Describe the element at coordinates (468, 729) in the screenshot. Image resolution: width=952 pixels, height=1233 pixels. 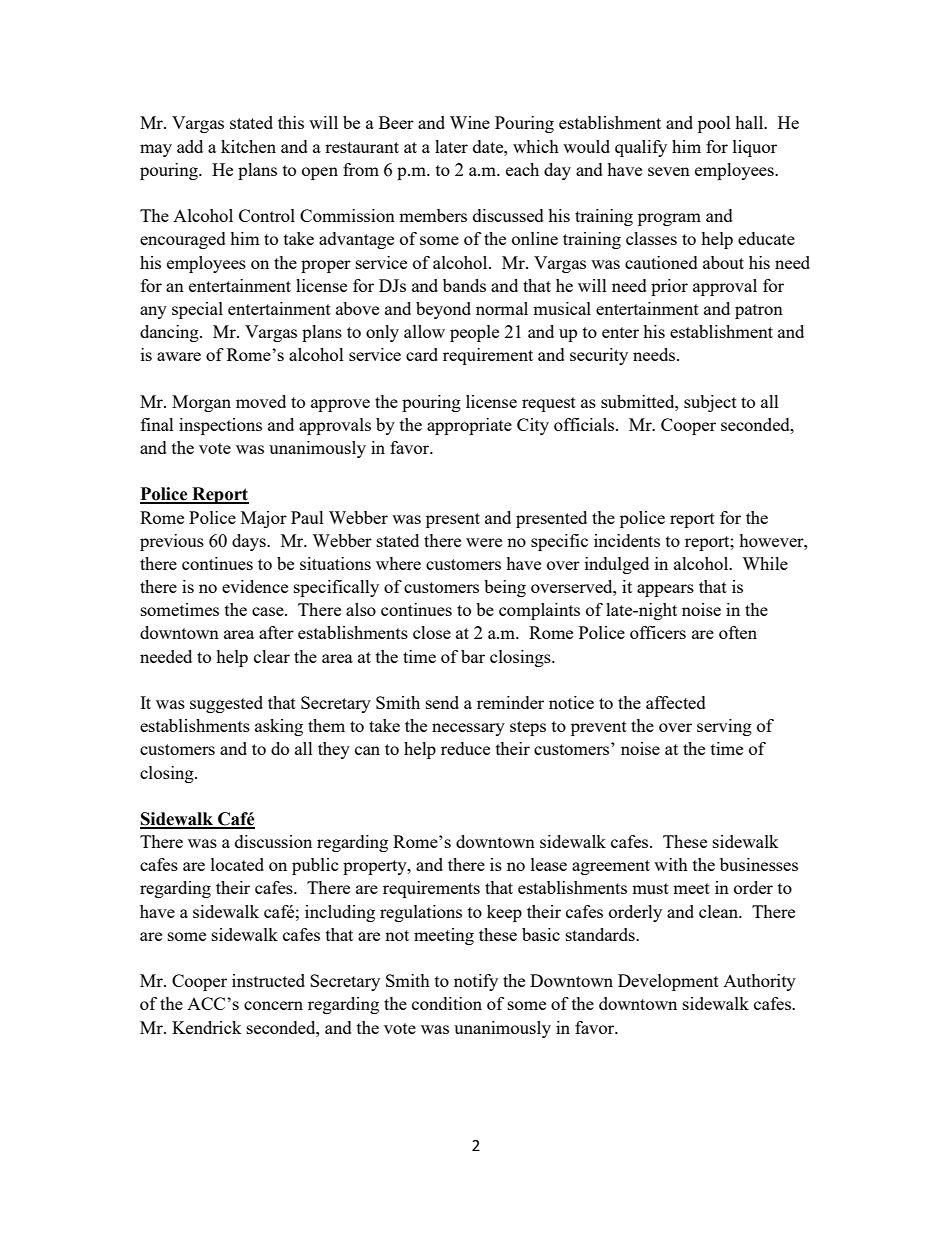
I see `necessary` at that location.
